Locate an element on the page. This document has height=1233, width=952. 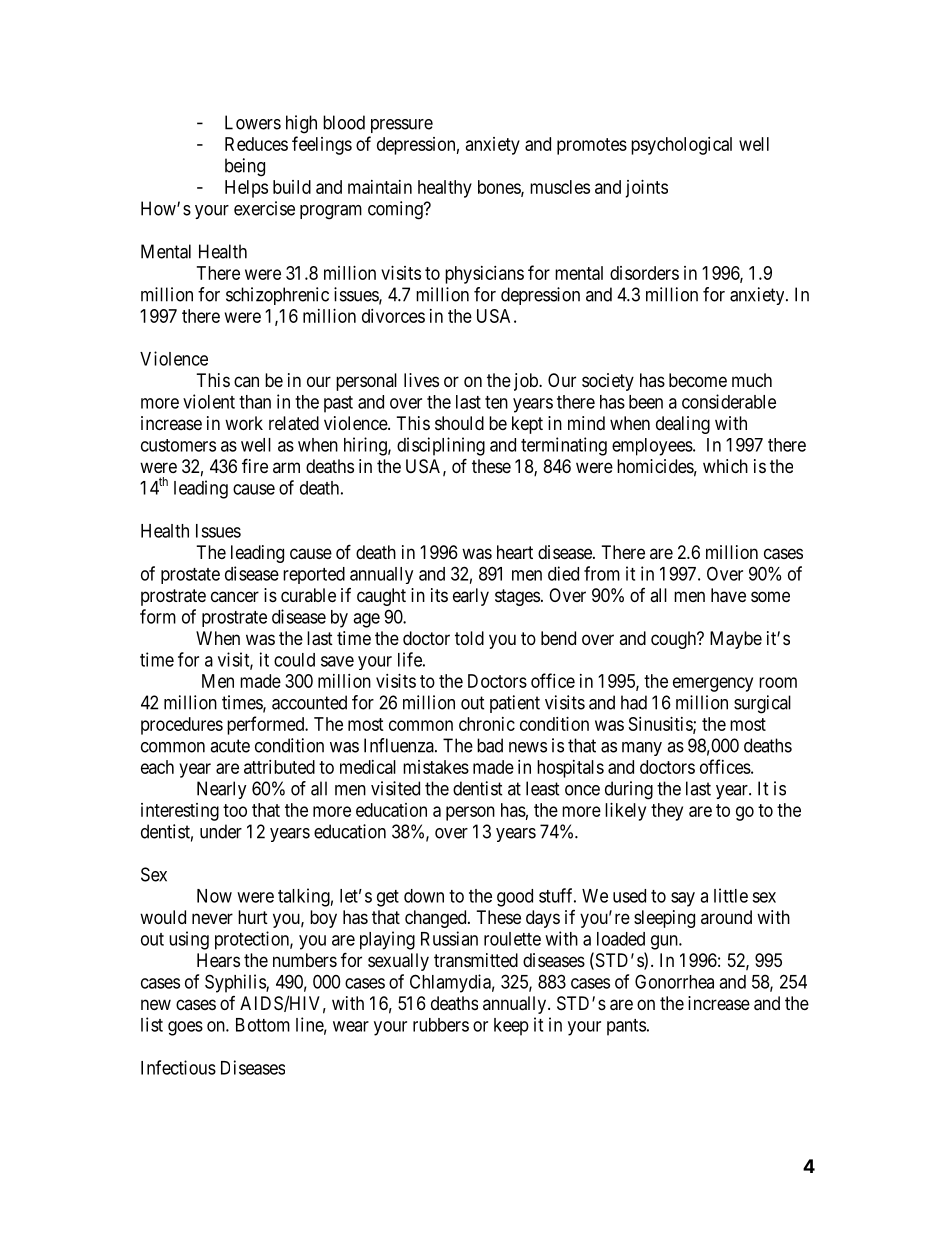
pressure is located at coordinates (402, 126).
